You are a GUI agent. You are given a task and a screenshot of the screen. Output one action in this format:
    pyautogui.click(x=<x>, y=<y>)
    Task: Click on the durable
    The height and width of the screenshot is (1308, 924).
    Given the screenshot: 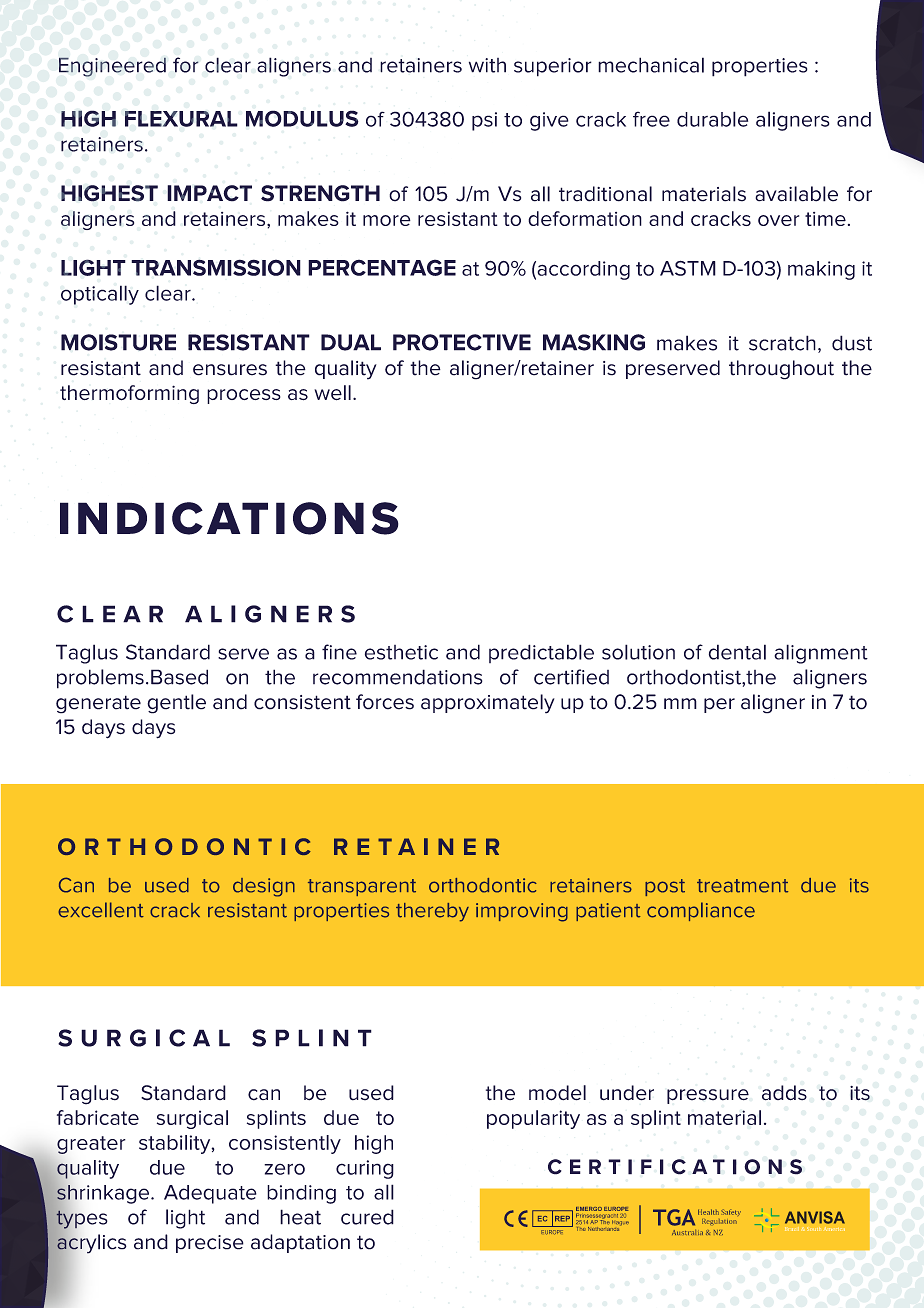 What is the action you would take?
    pyautogui.click(x=712, y=119)
